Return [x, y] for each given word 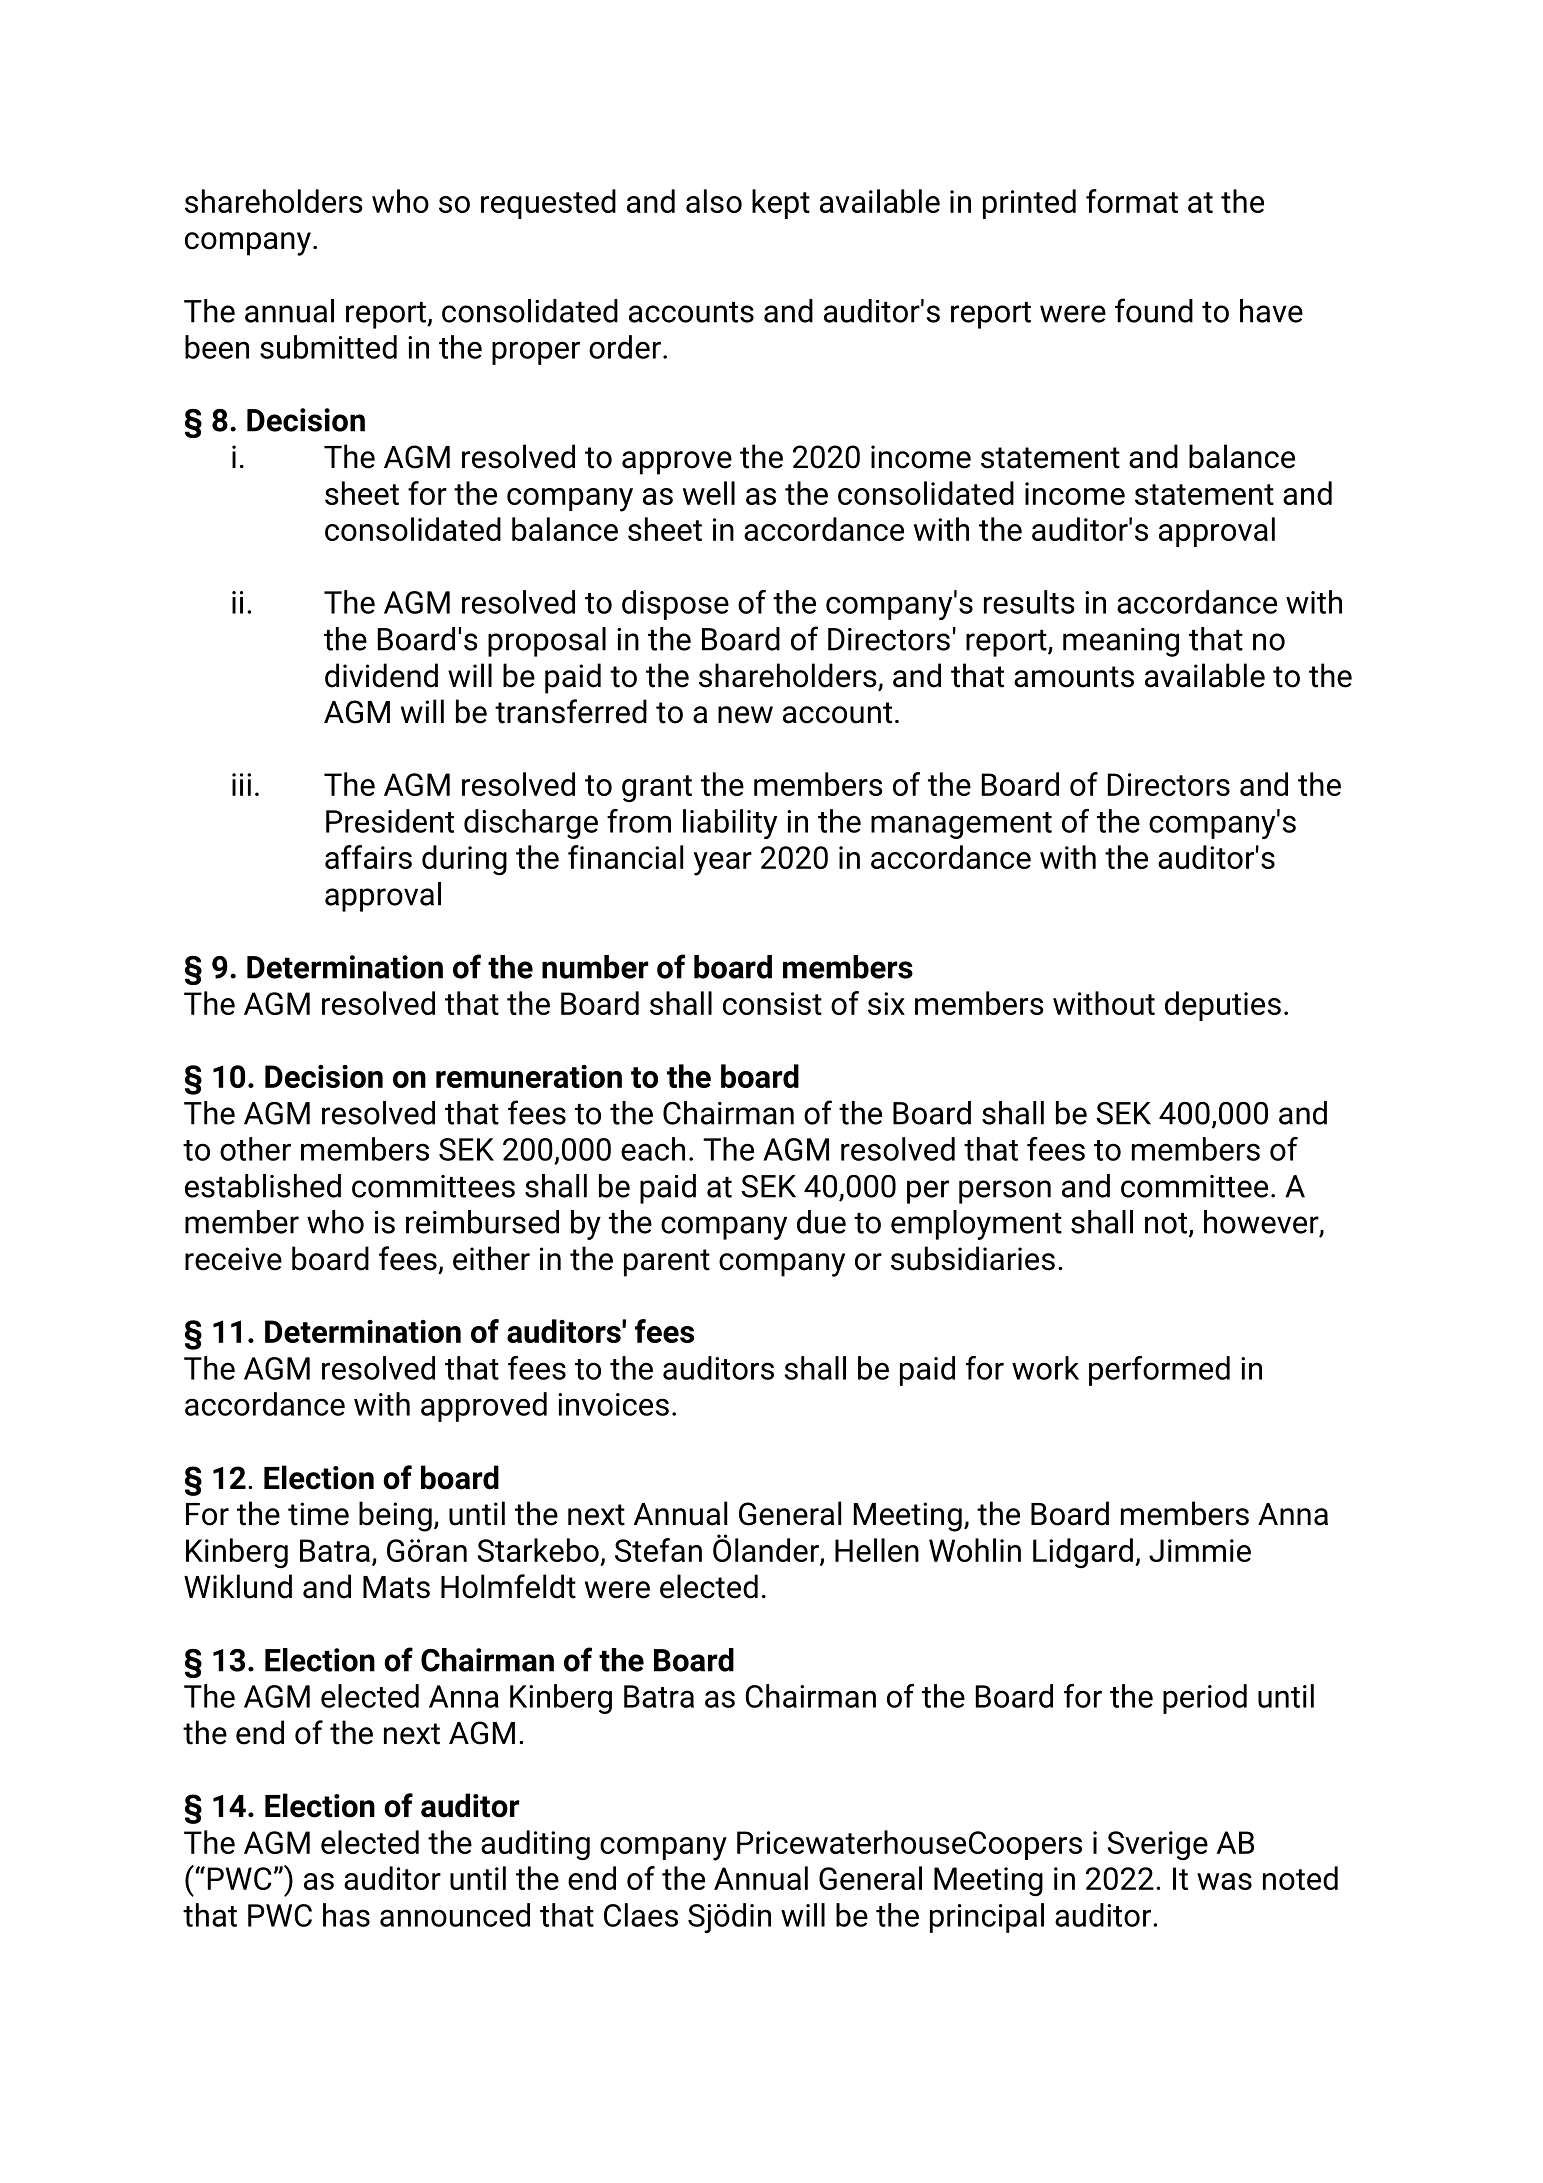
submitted [328, 347]
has [346, 1915]
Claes [641, 1915]
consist [772, 1003]
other [255, 1149]
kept [781, 204]
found [1154, 310]
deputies [1223, 1006]
